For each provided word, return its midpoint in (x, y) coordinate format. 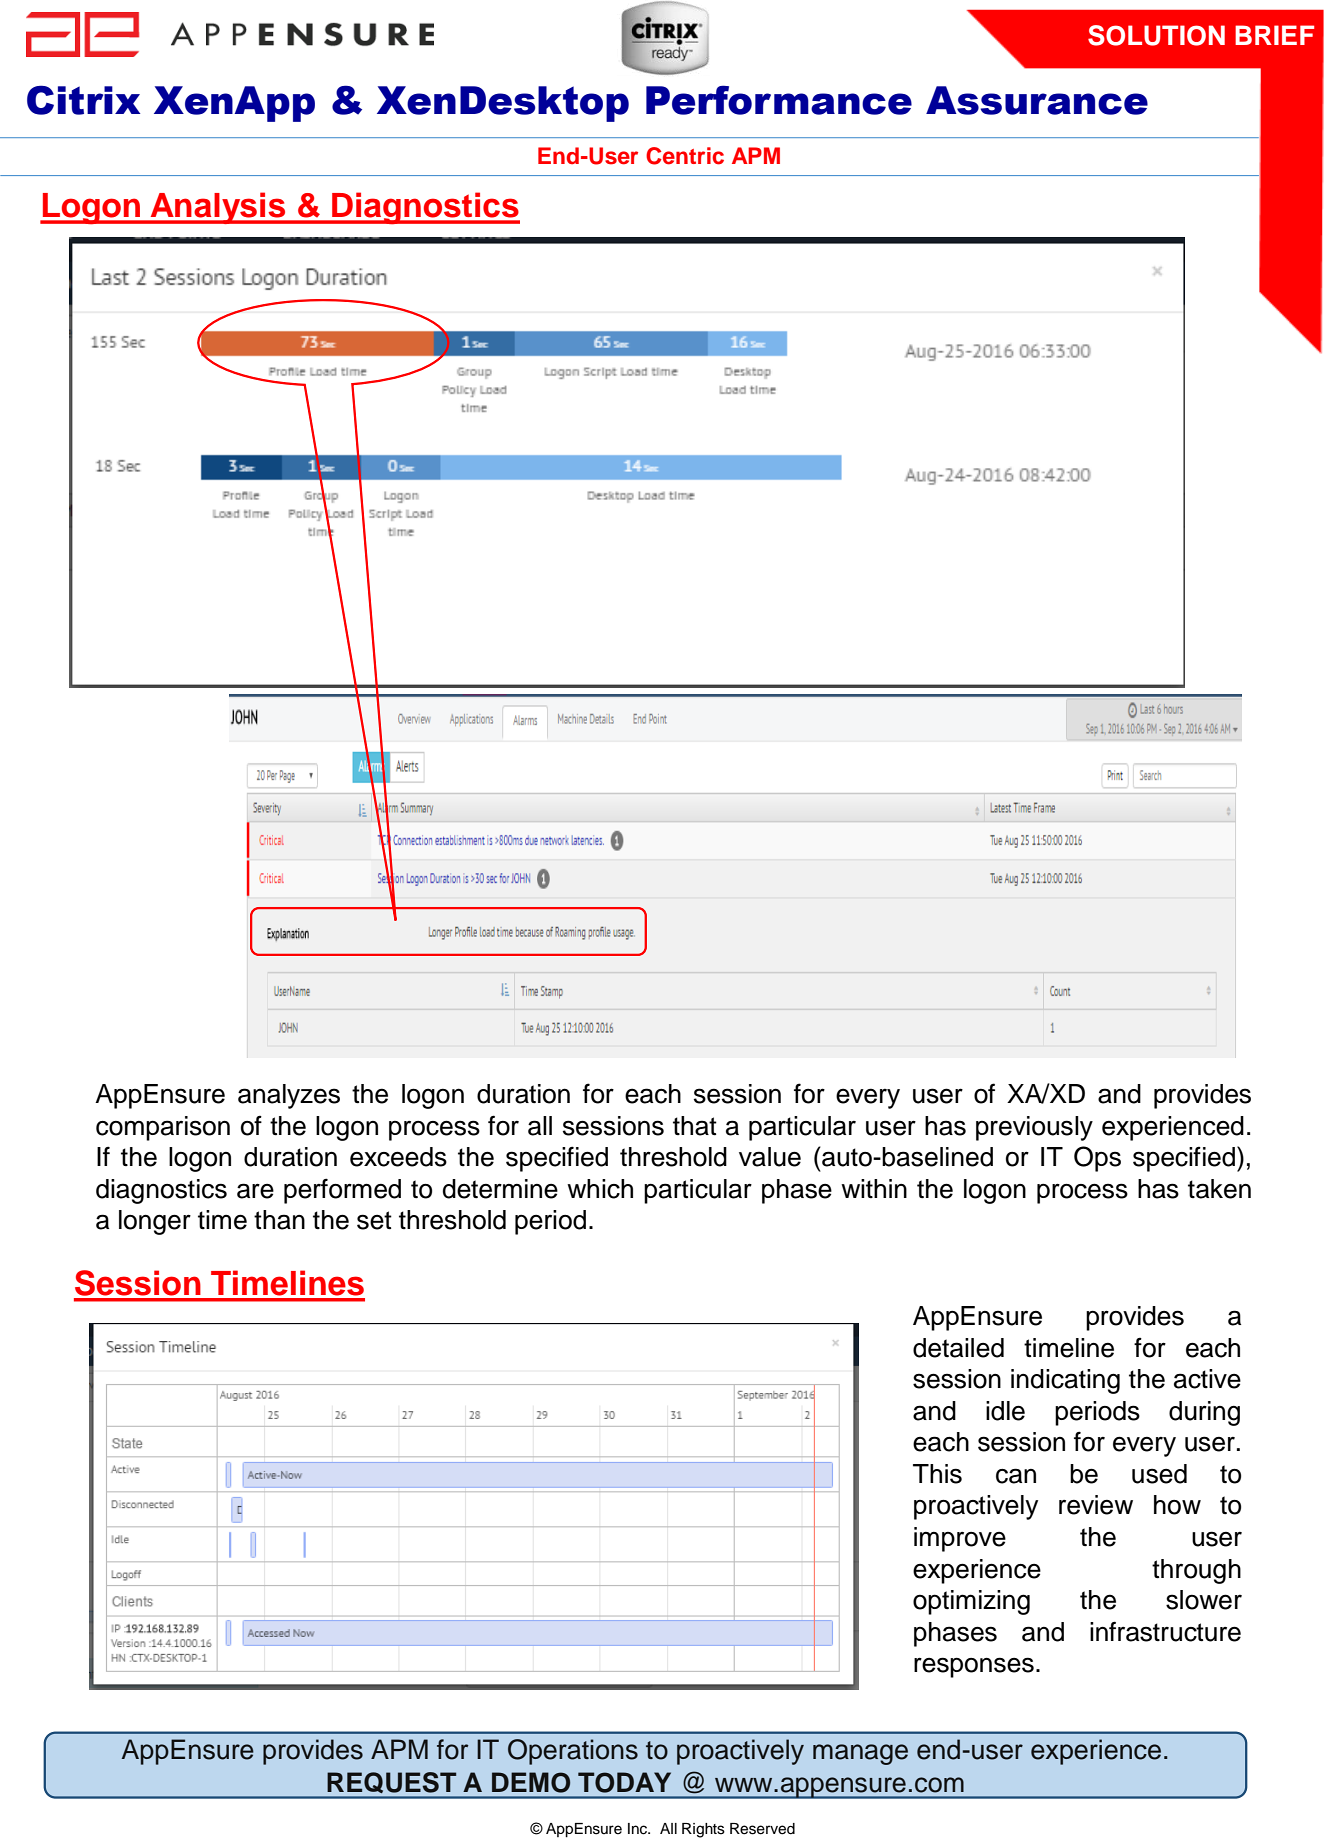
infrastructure (1165, 1631)
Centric (685, 156)
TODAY (624, 1782)
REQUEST (392, 1782)
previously (1034, 1128)
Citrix (83, 100)
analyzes (289, 1096)
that (695, 1126)
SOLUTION (1156, 35)
